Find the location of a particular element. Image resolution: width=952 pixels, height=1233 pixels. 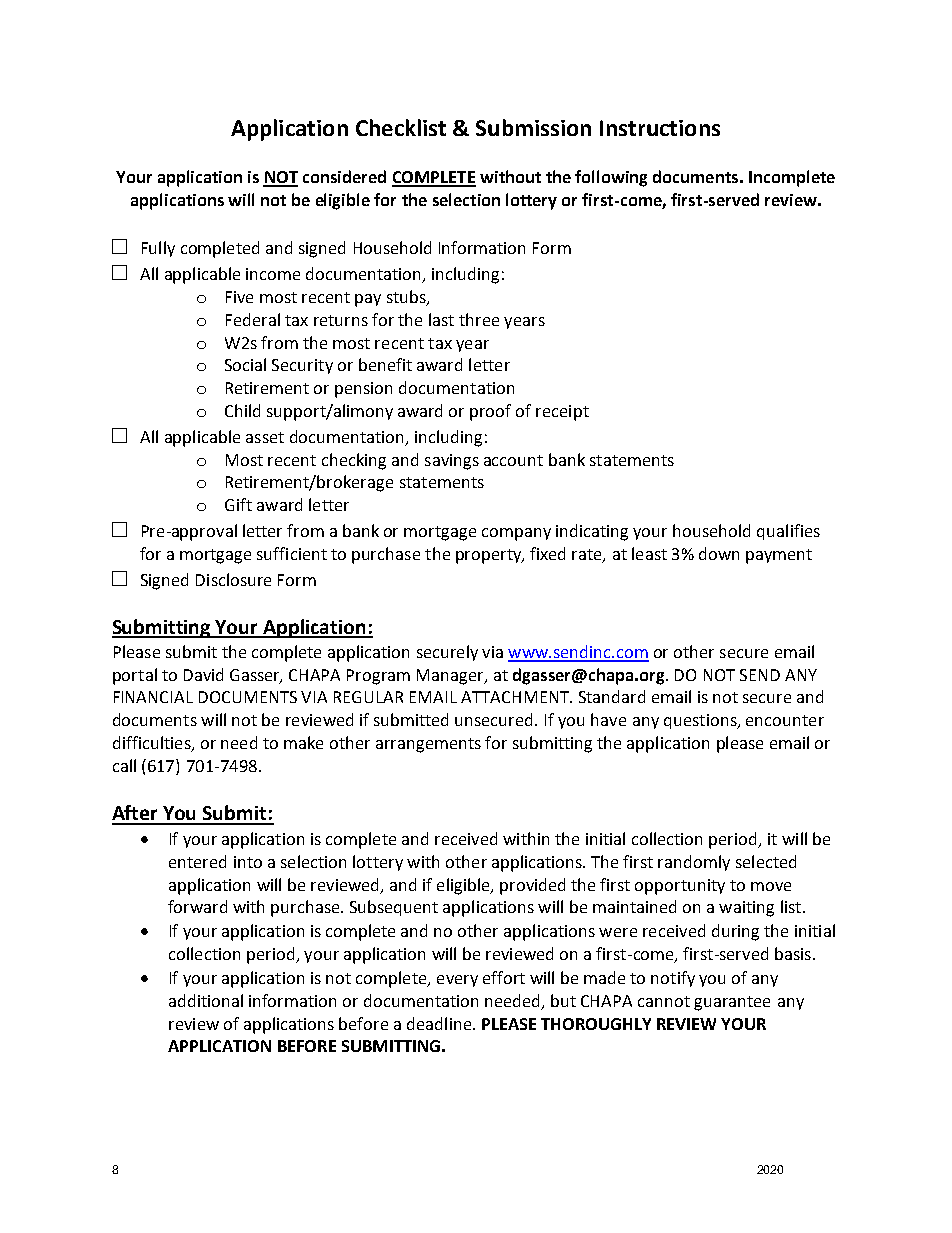

David is located at coordinates (203, 674).
